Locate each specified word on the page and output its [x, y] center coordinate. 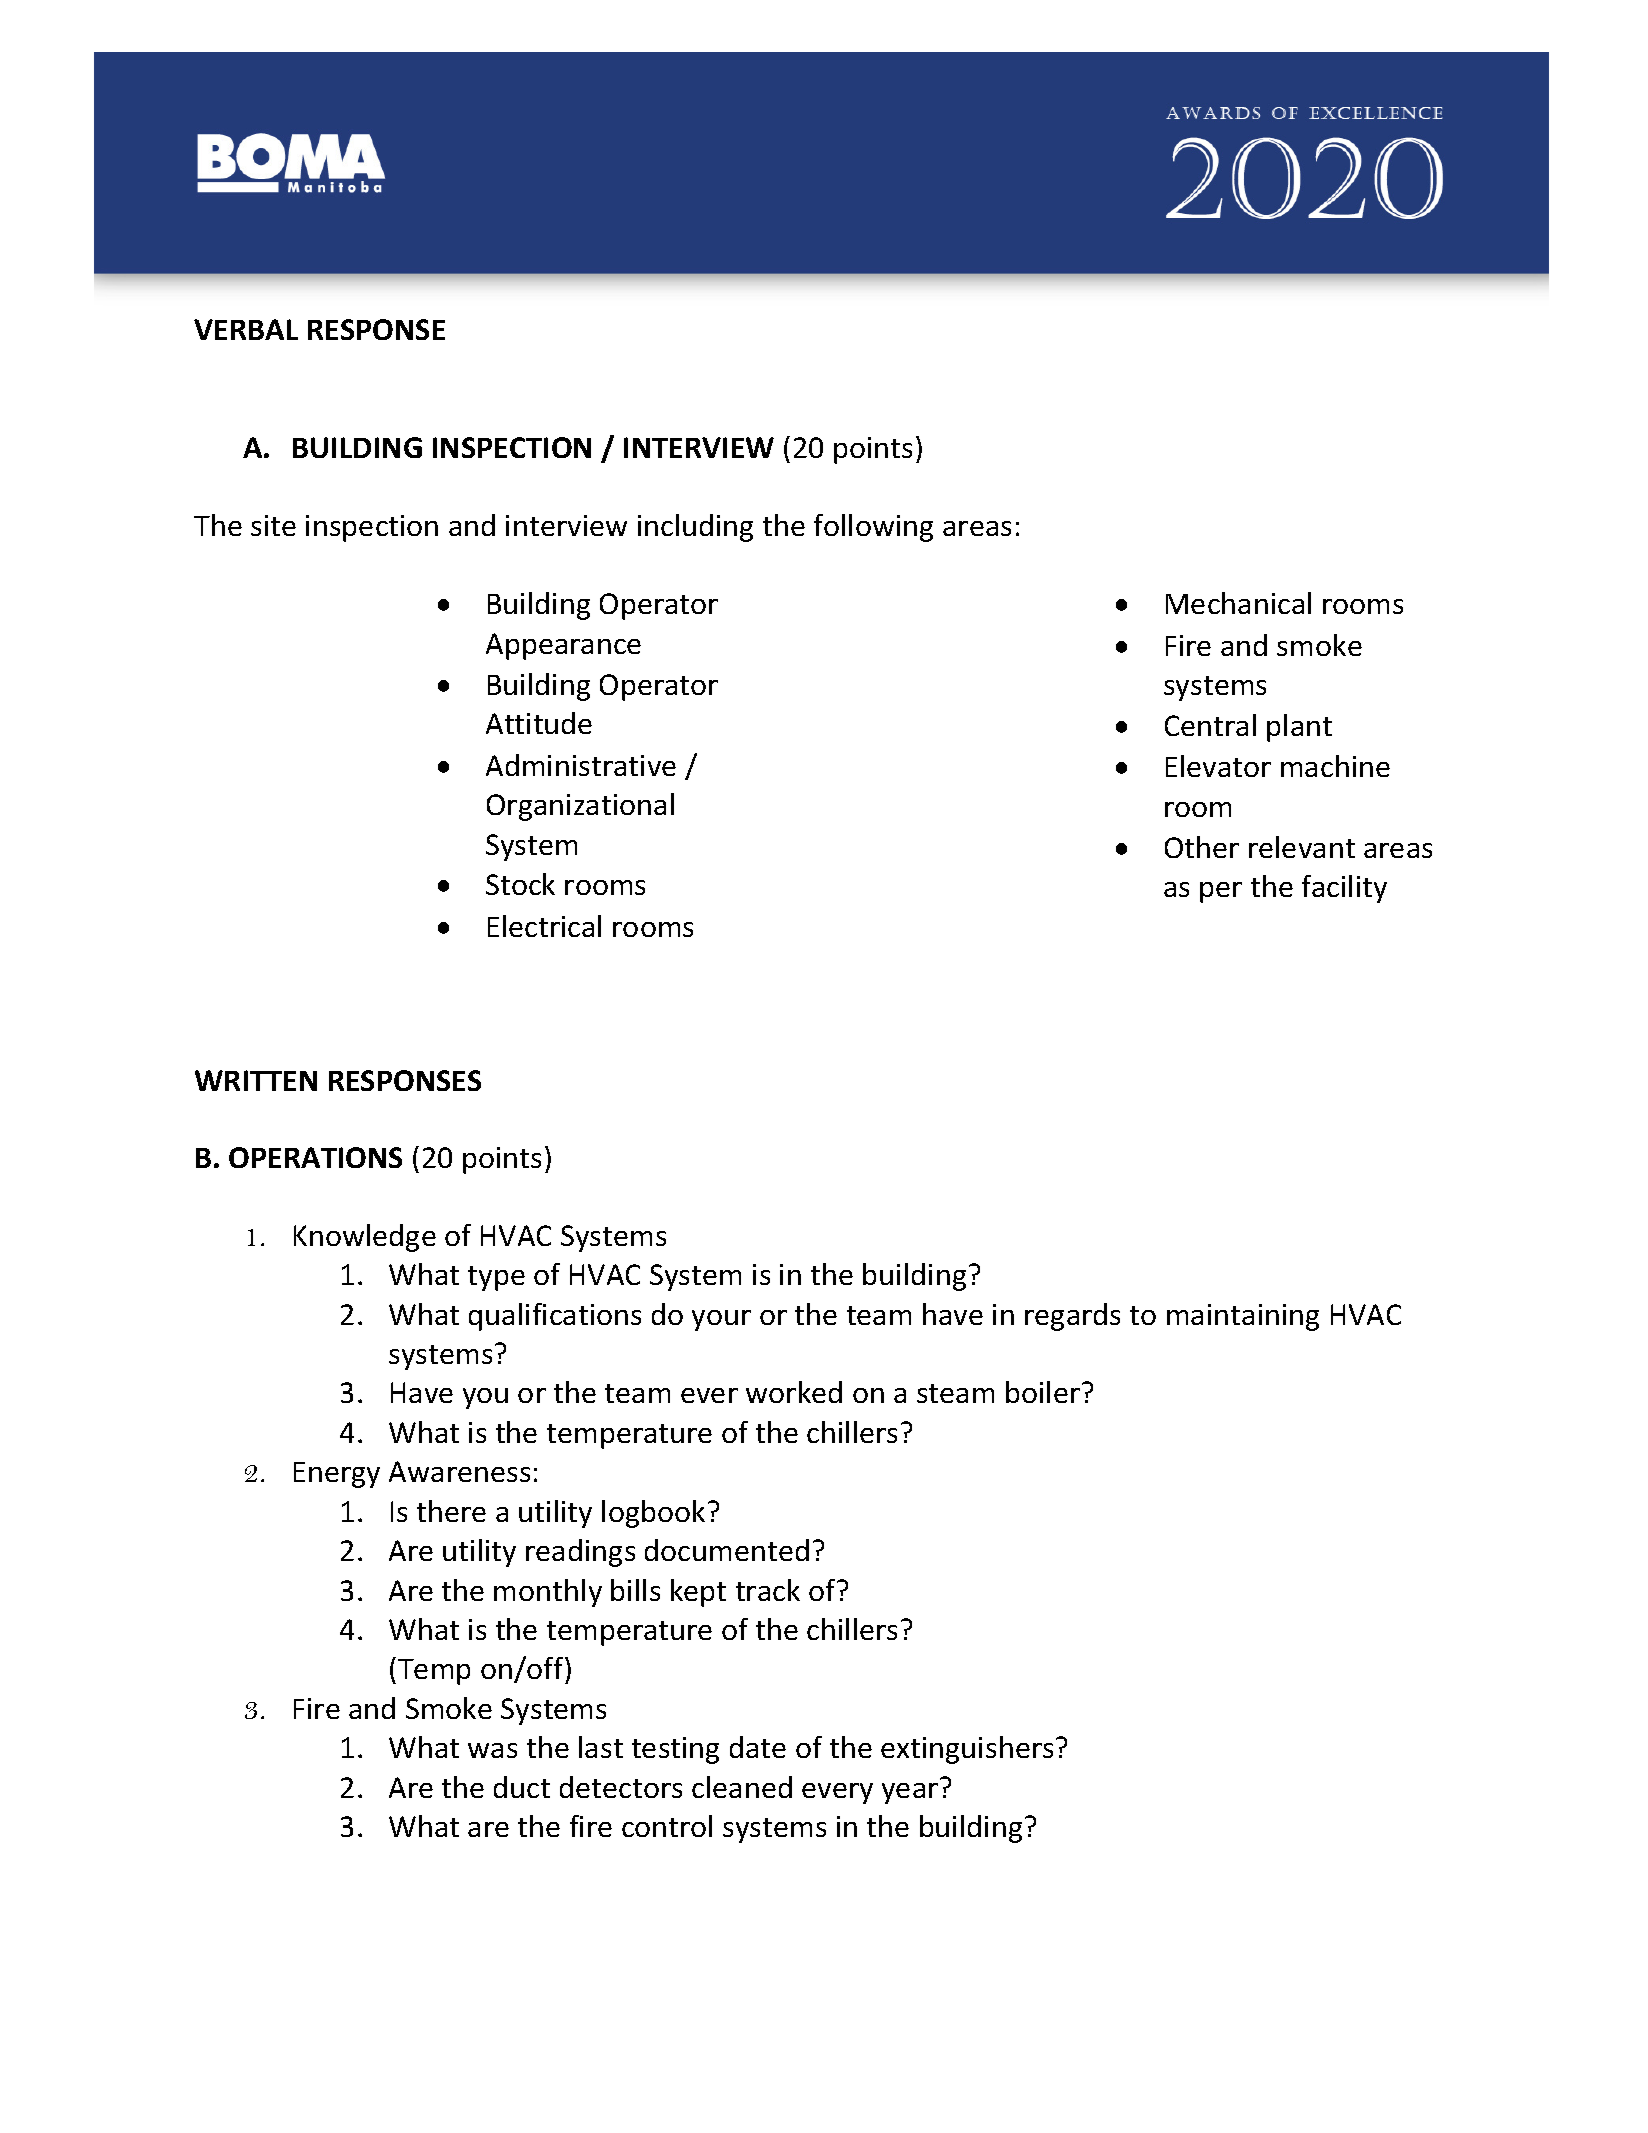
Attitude [539, 723]
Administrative [581, 765]
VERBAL [246, 329]
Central [1210, 725]
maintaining [1243, 1317]
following [873, 528]
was [492, 1750]
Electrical [544, 926]
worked [794, 1392]
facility [1344, 889]
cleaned [742, 1787]
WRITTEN [256, 1080]
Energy [337, 1475]
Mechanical [1238, 603]
